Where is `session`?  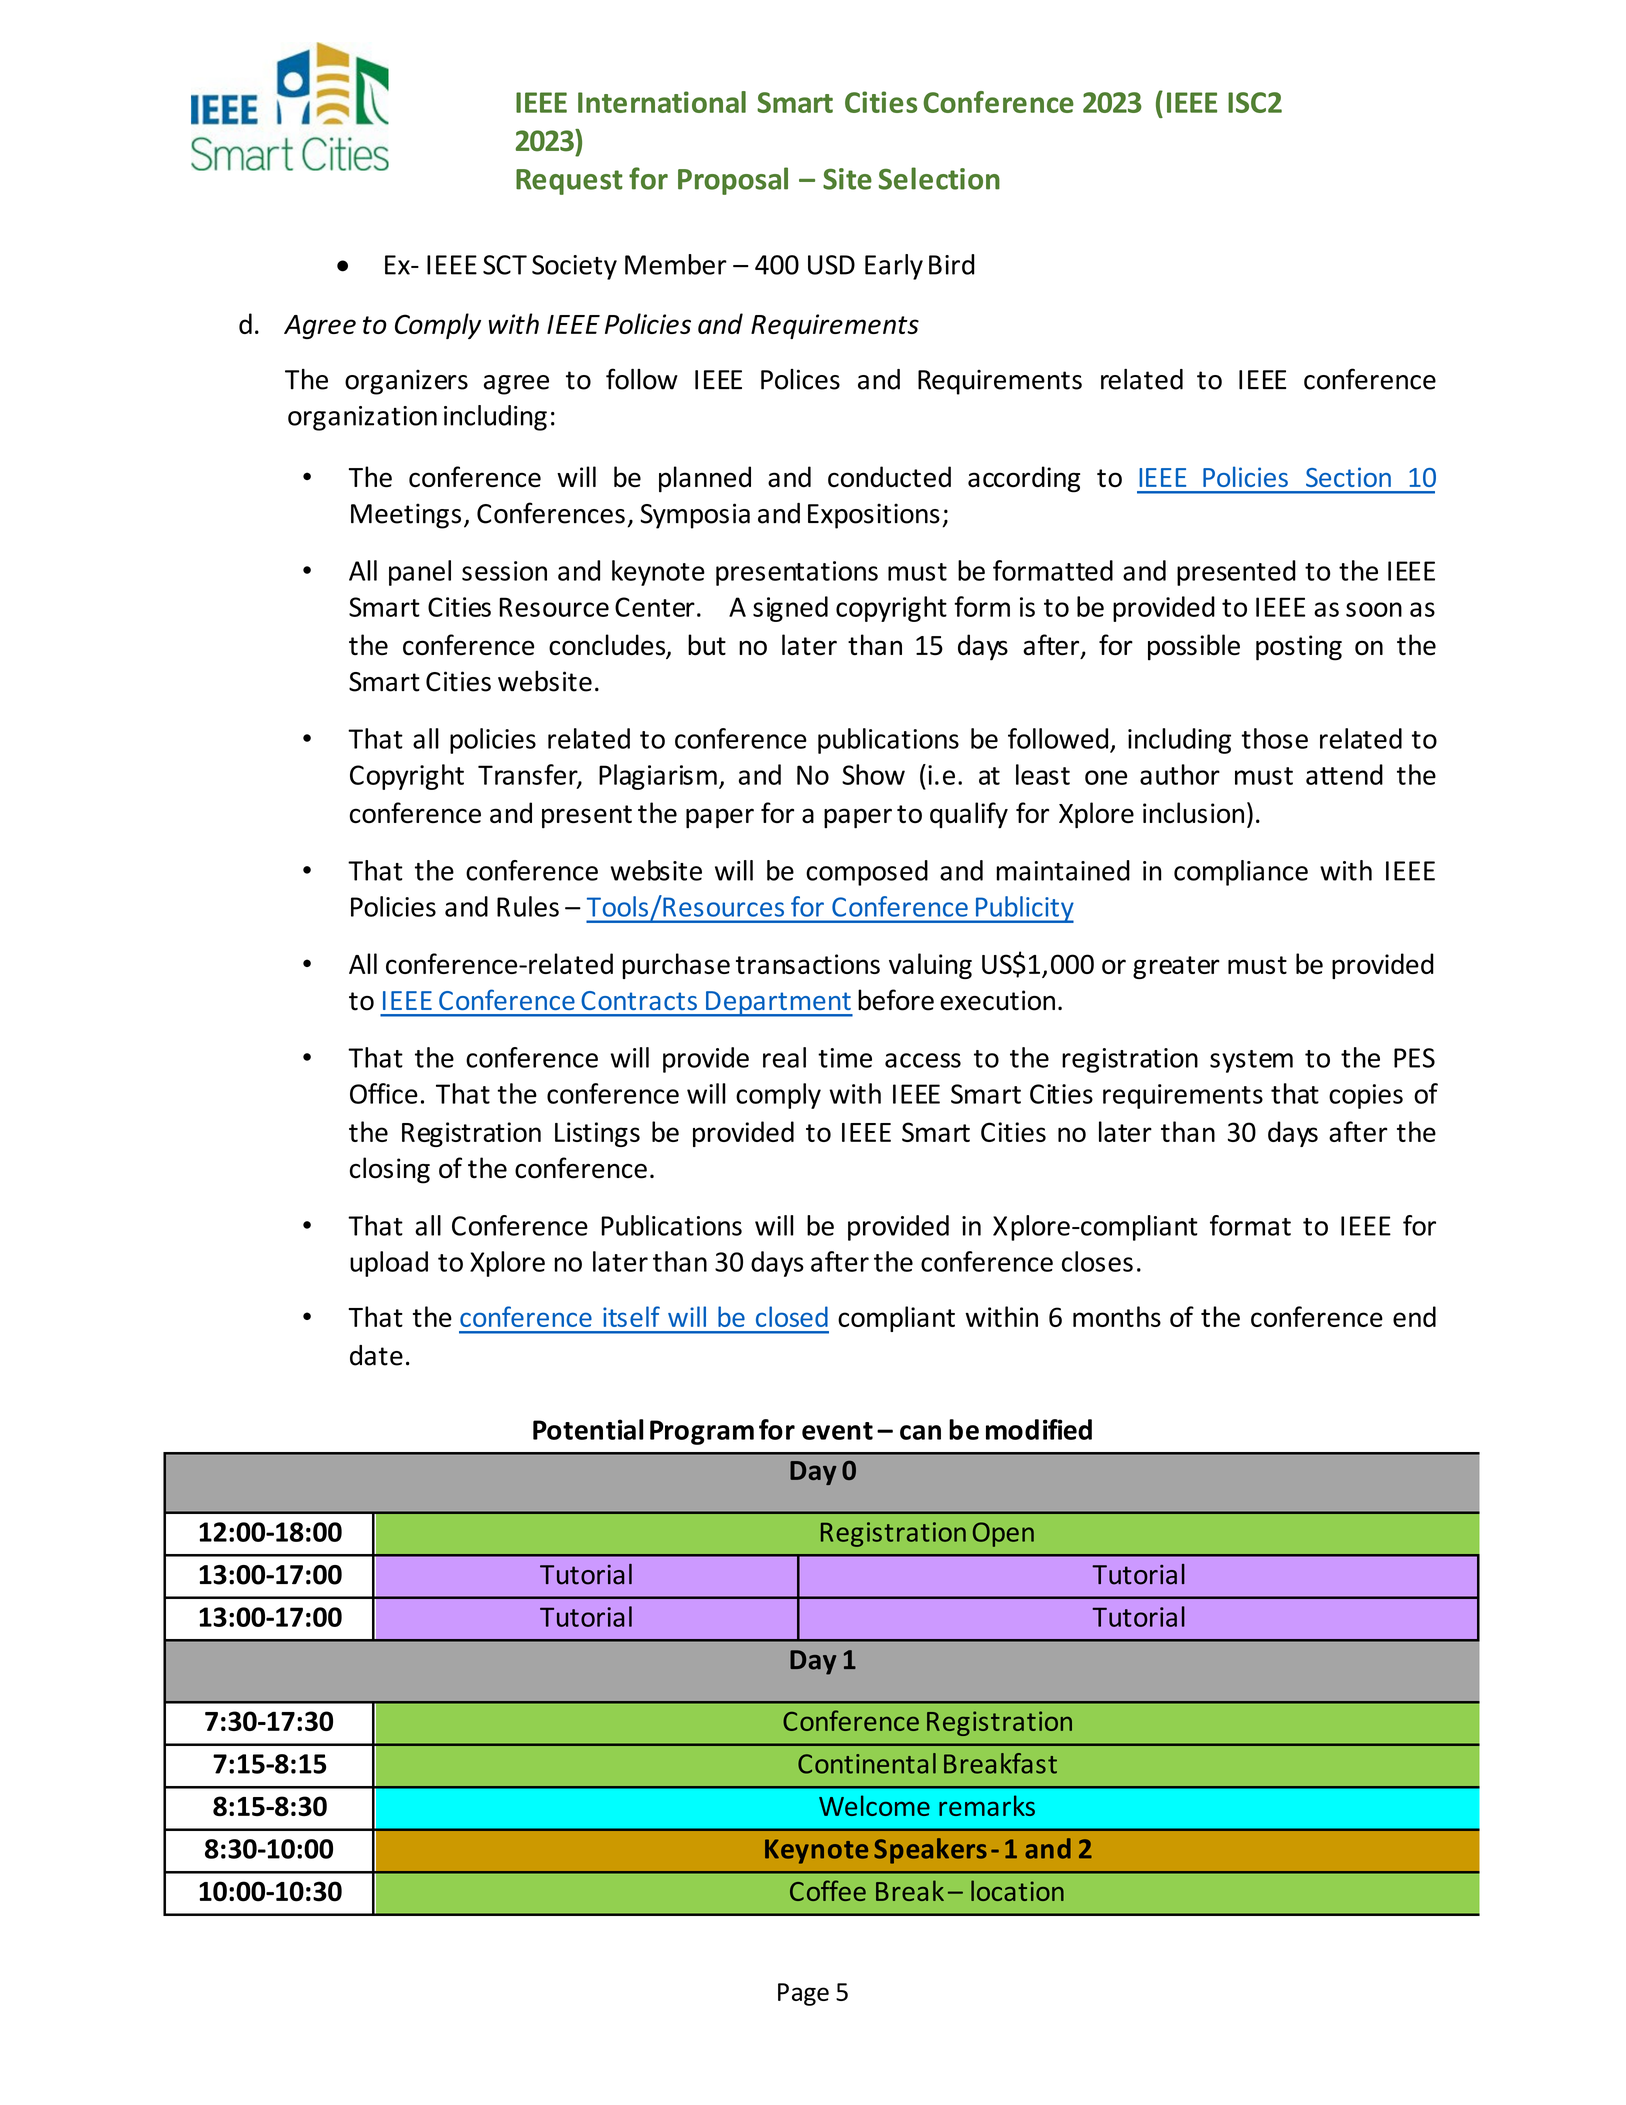
session is located at coordinates (504, 571).
